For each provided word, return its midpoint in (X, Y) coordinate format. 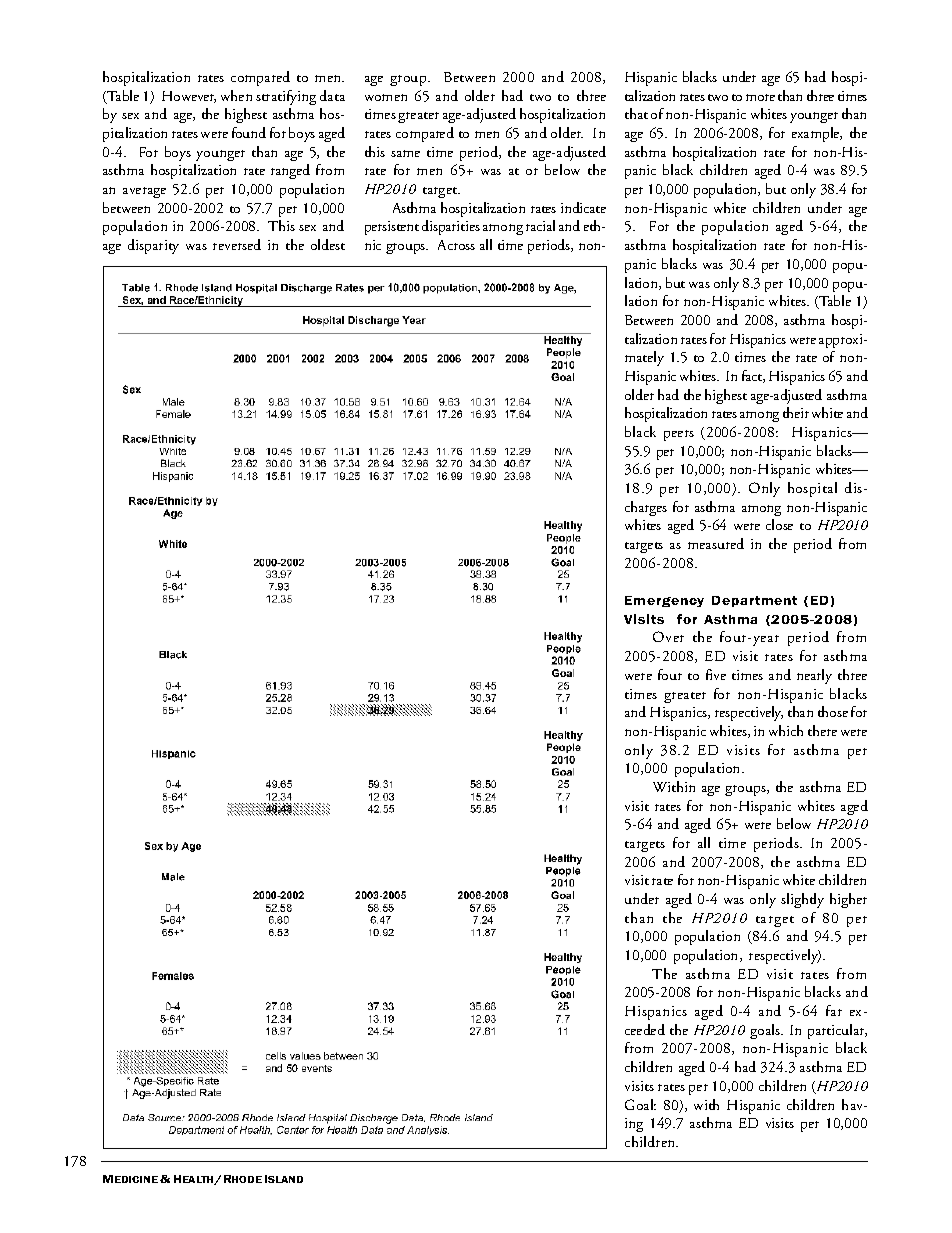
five (716, 674)
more (760, 97)
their (796, 412)
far (834, 1010)
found (249, 132)
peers (679, 435)
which (786, 730)
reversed (237, 244)
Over (668, 636)
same (405, 153)
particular (837, 1031)
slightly (802, 900)
